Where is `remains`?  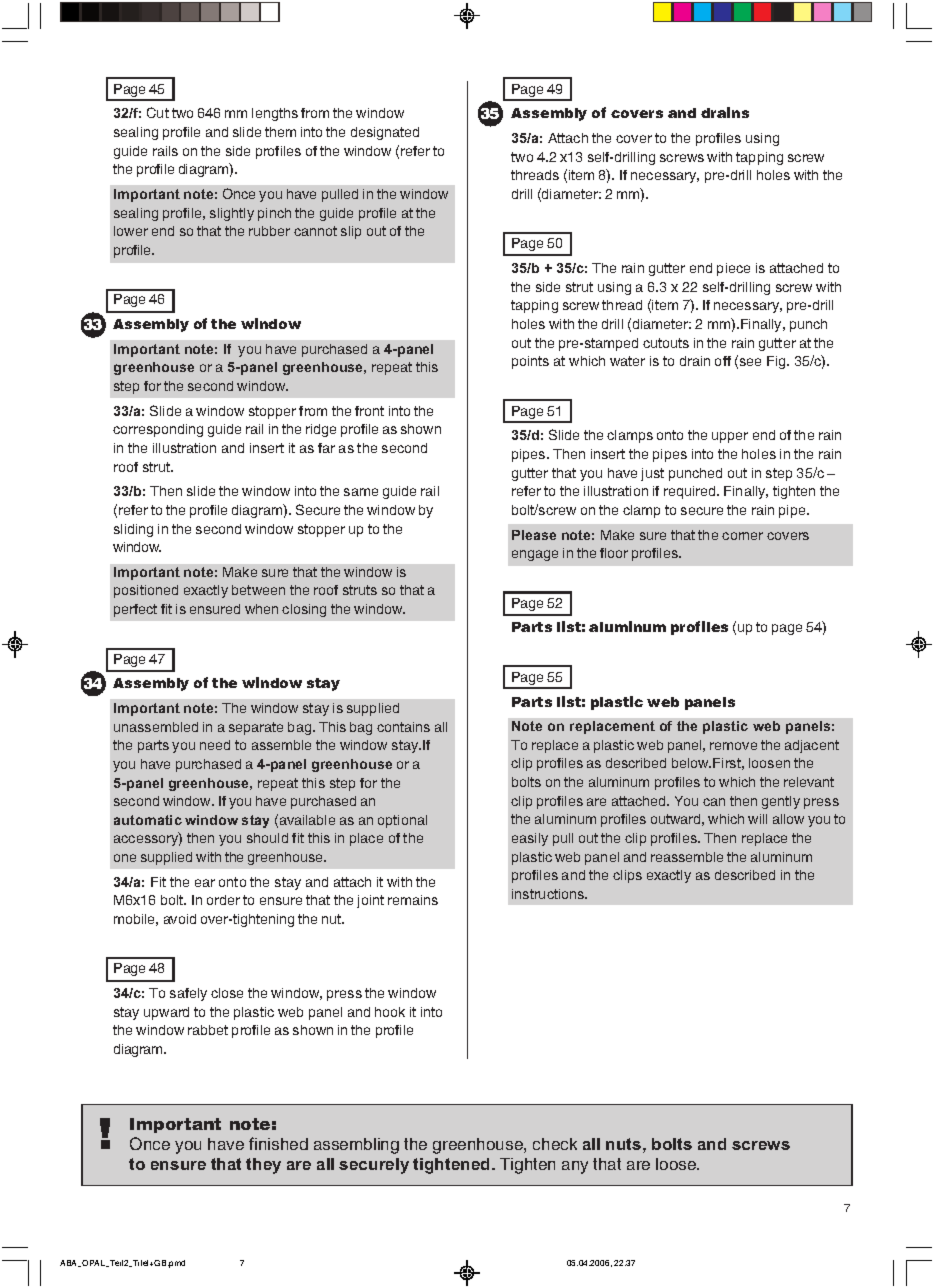
remains is located at coordinates (413, 900).
